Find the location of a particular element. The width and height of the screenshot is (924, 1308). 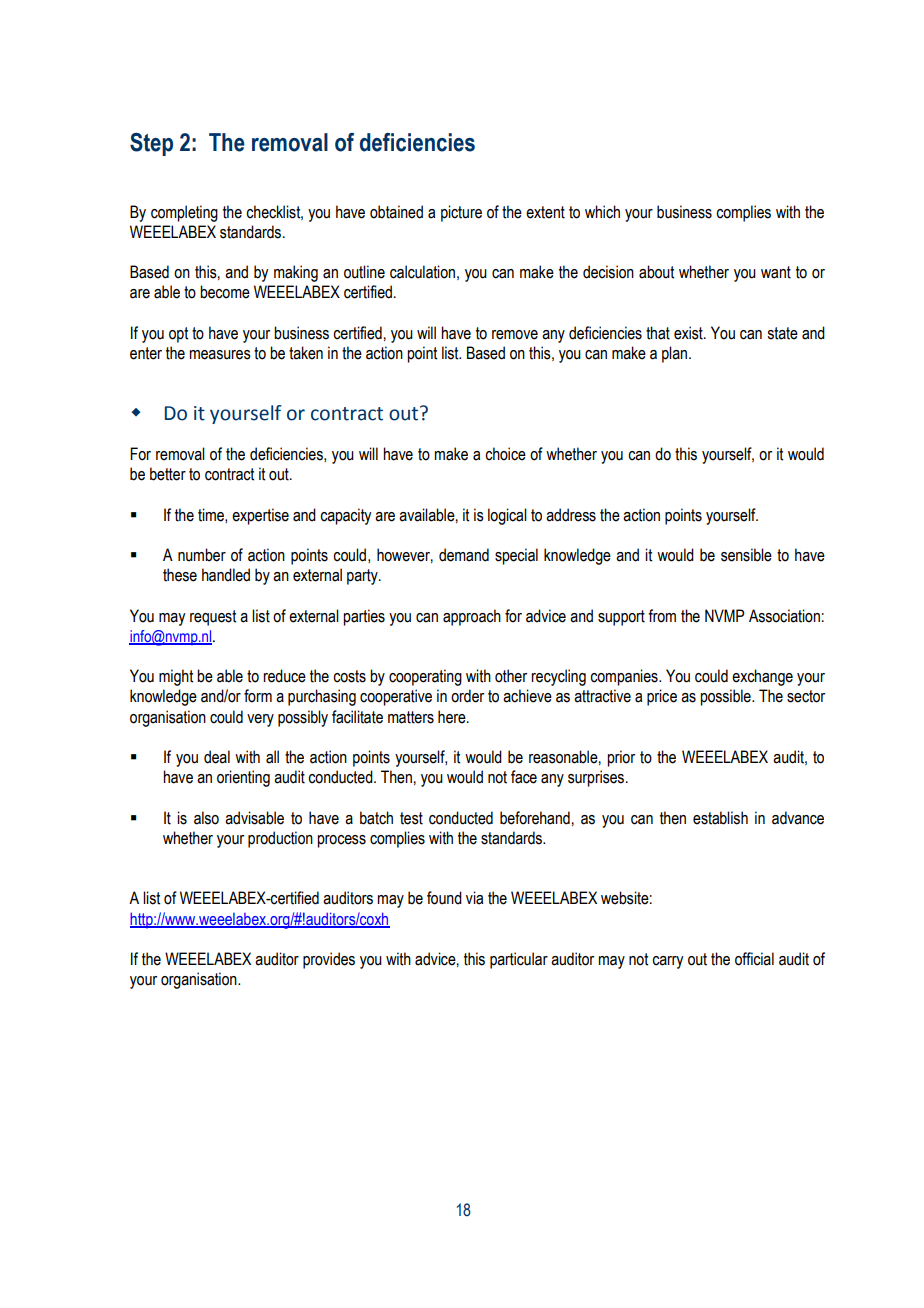

number is located at coordinates (202, 555).
